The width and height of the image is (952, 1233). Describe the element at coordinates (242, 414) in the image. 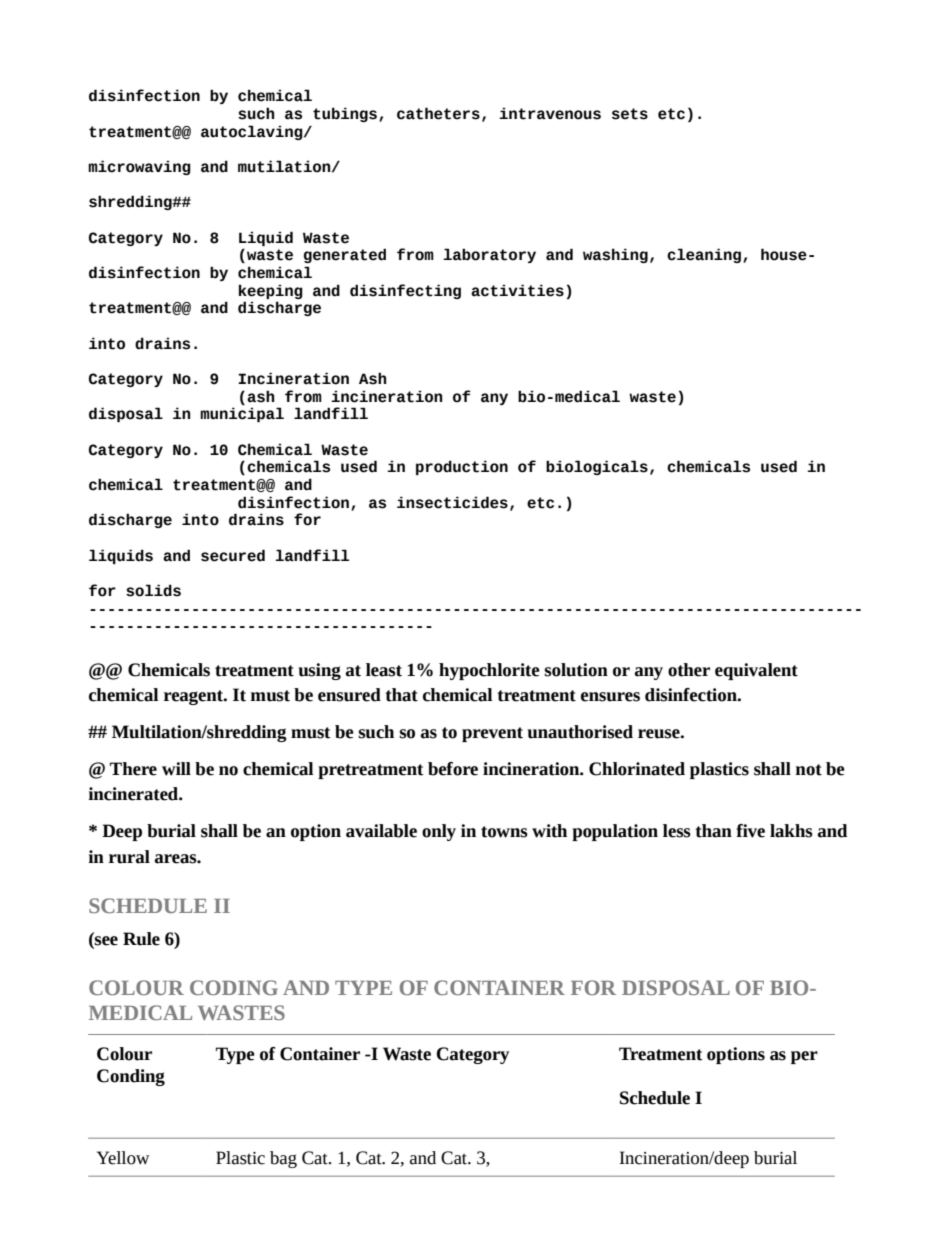

I see `municipal` at that location.
